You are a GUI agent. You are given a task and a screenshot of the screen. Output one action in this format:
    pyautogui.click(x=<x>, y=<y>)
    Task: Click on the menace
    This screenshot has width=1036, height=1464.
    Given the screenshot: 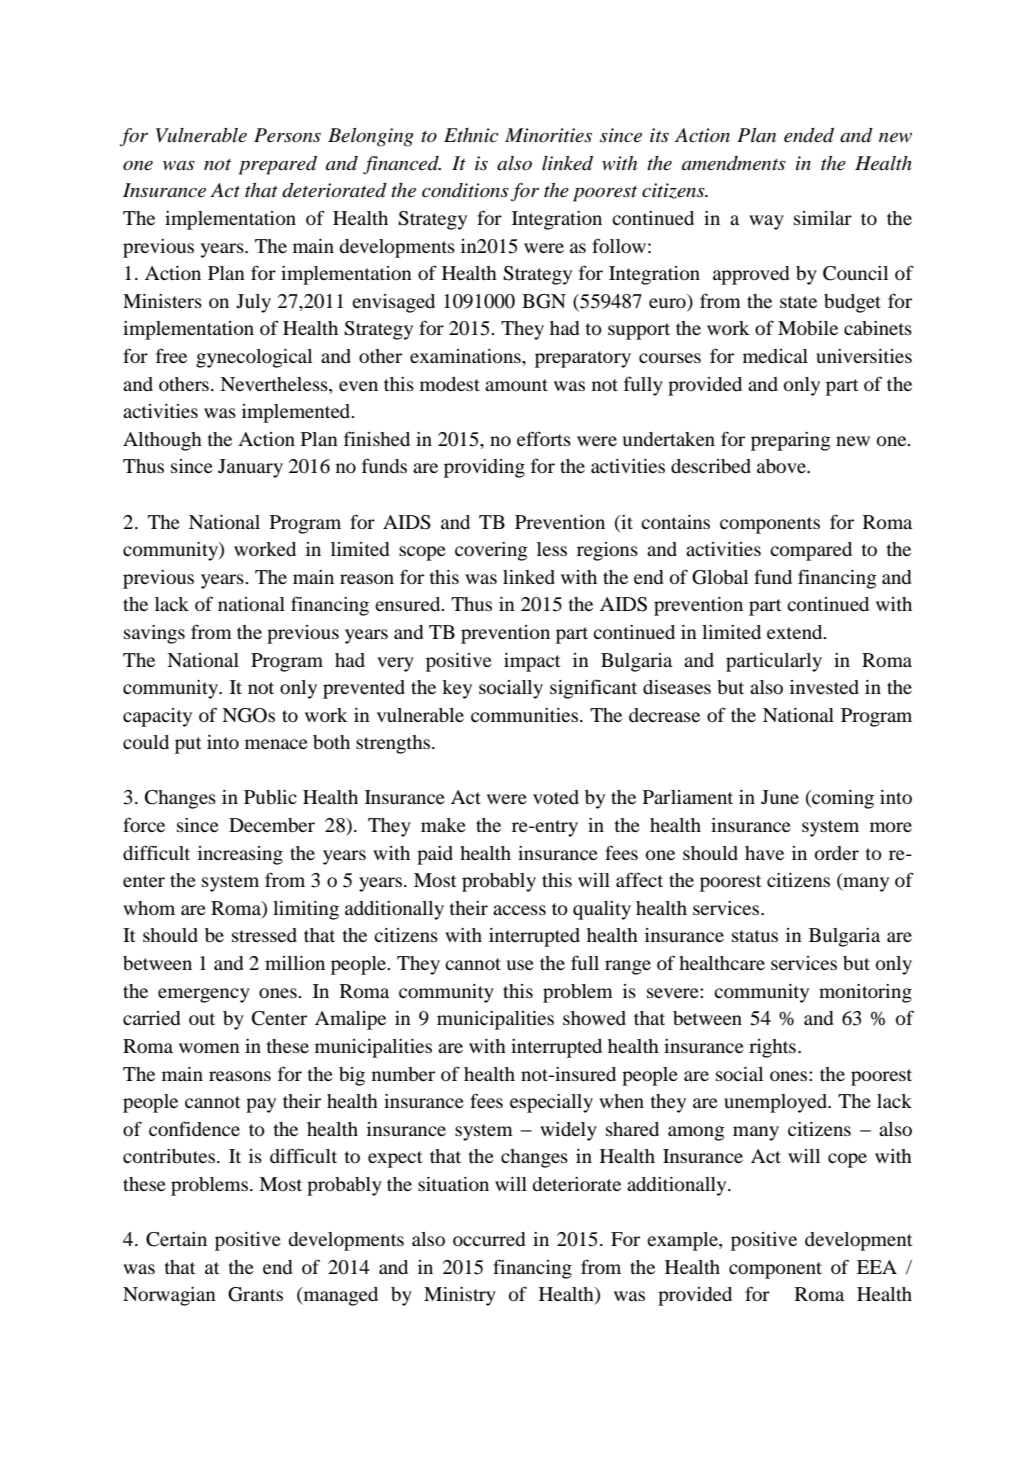 What is the action you would take?
    pyautogui.click(x=276, y=744)
